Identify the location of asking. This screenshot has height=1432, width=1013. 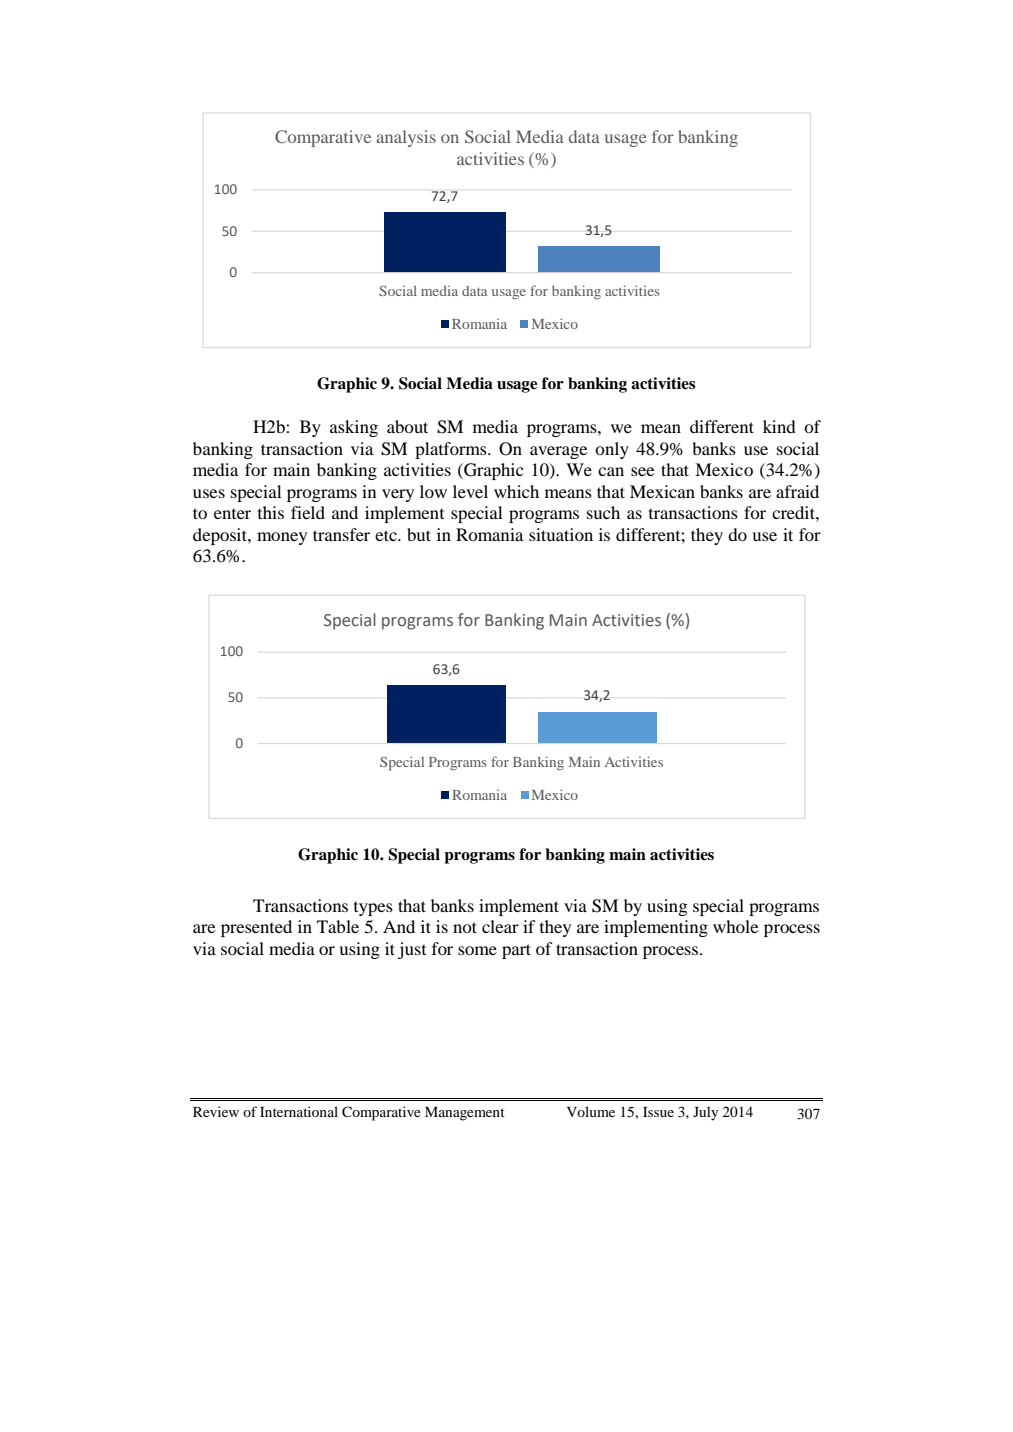
(354, 428).
